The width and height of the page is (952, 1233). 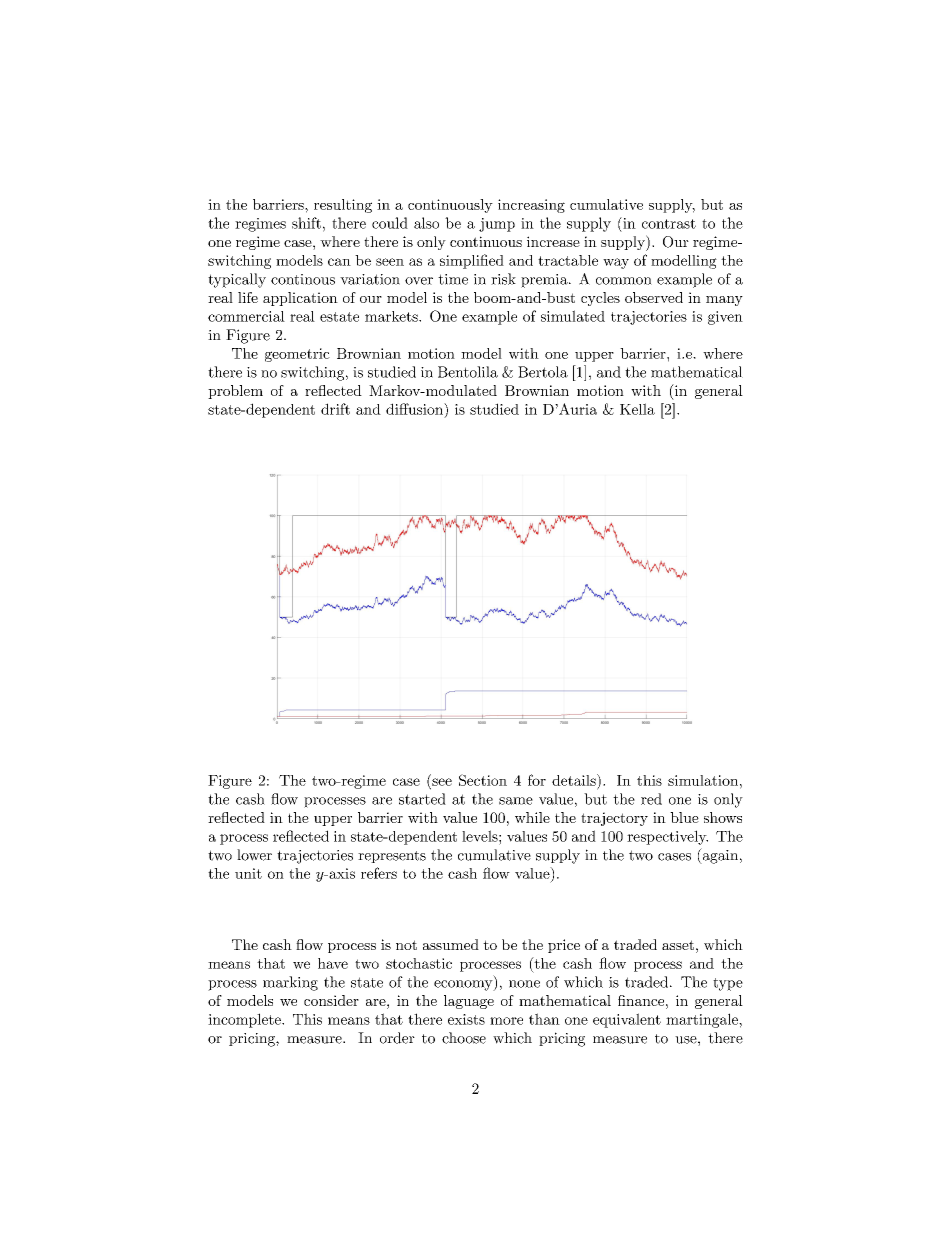 I want to click on contrast, so click(x=669, y=224).
